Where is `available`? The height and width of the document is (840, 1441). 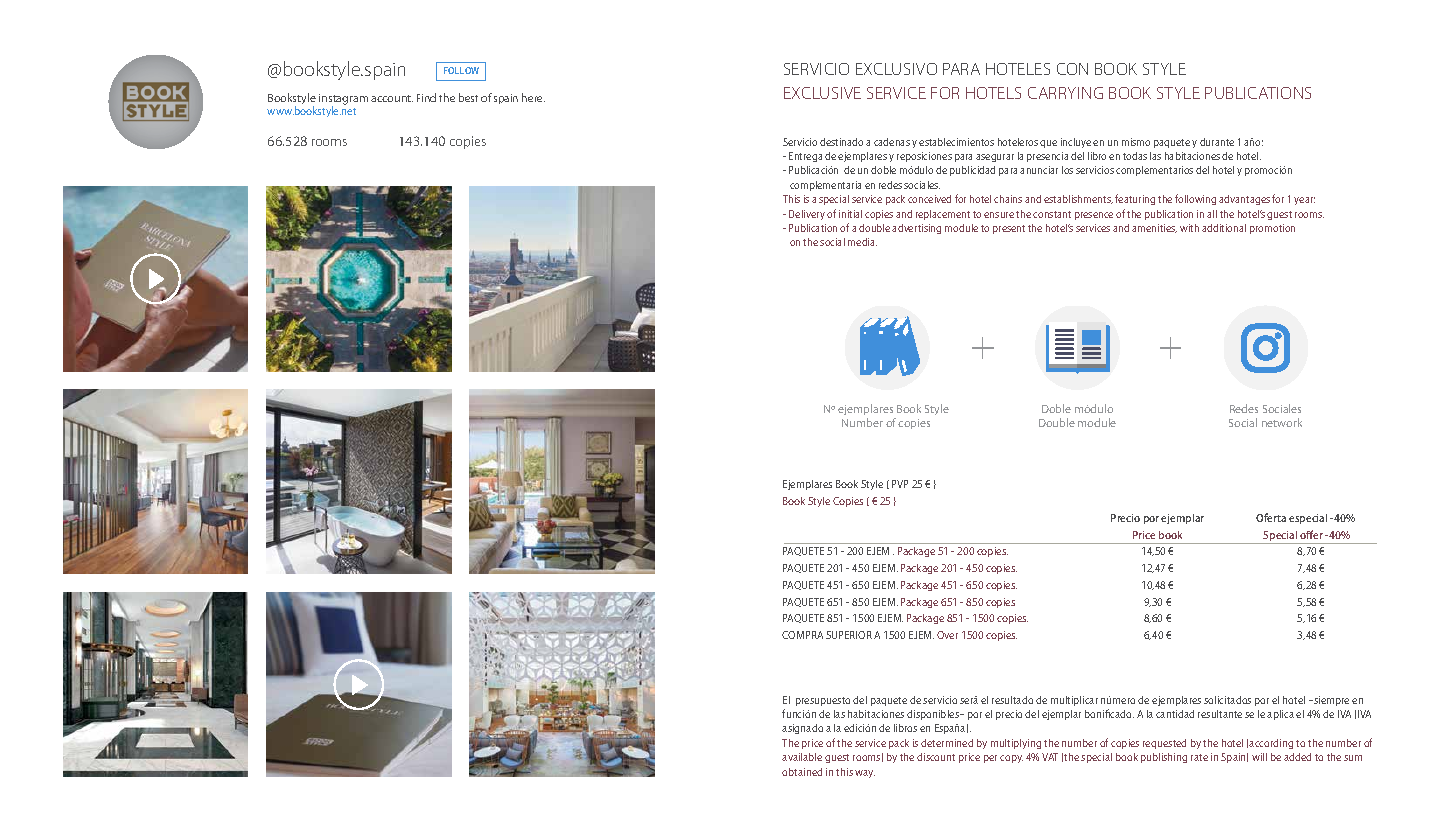 available is located at coordinates (802, 757).
